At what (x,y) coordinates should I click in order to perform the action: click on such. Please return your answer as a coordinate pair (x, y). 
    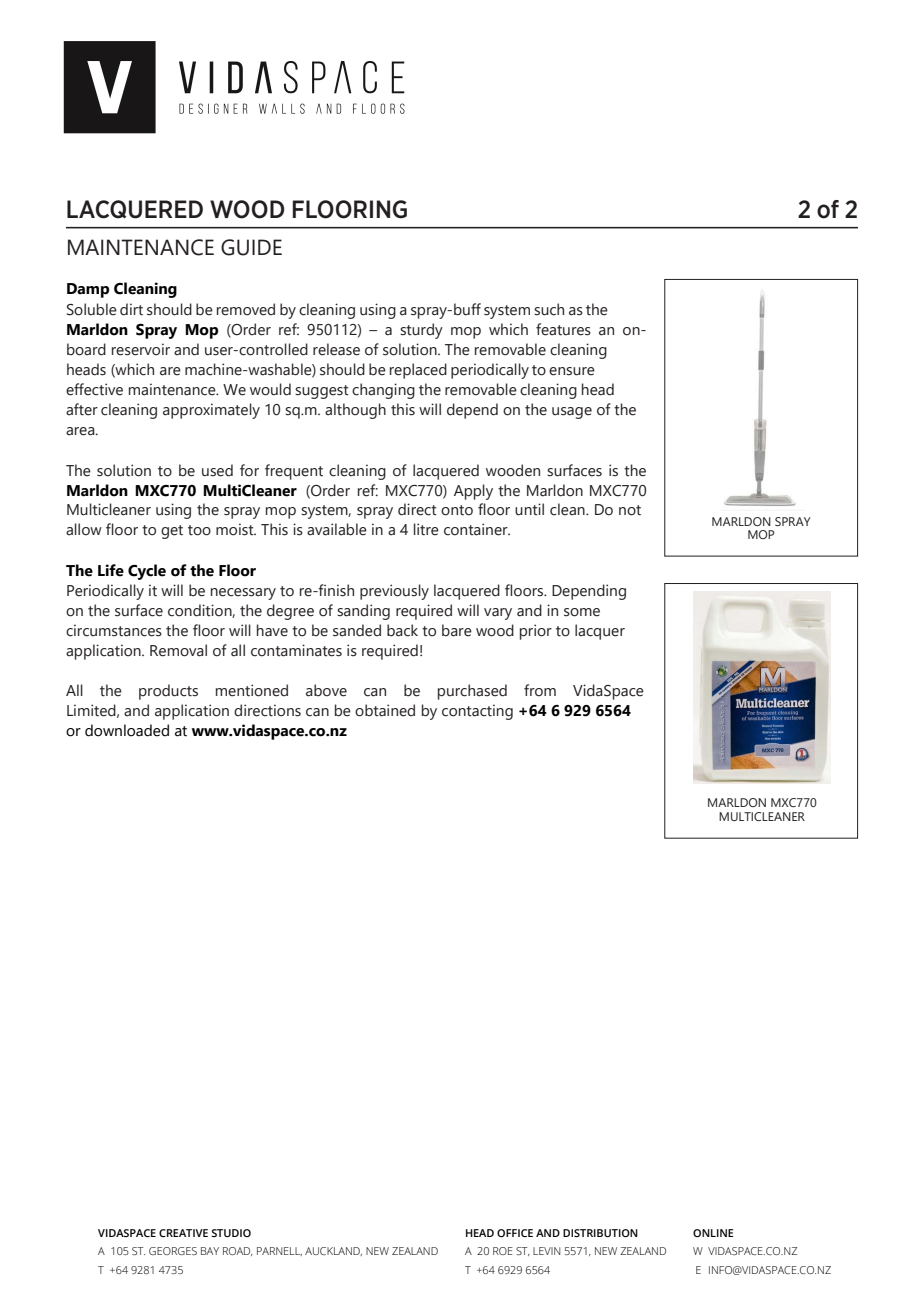
    Looking at the image, I should click on (549, 309).
